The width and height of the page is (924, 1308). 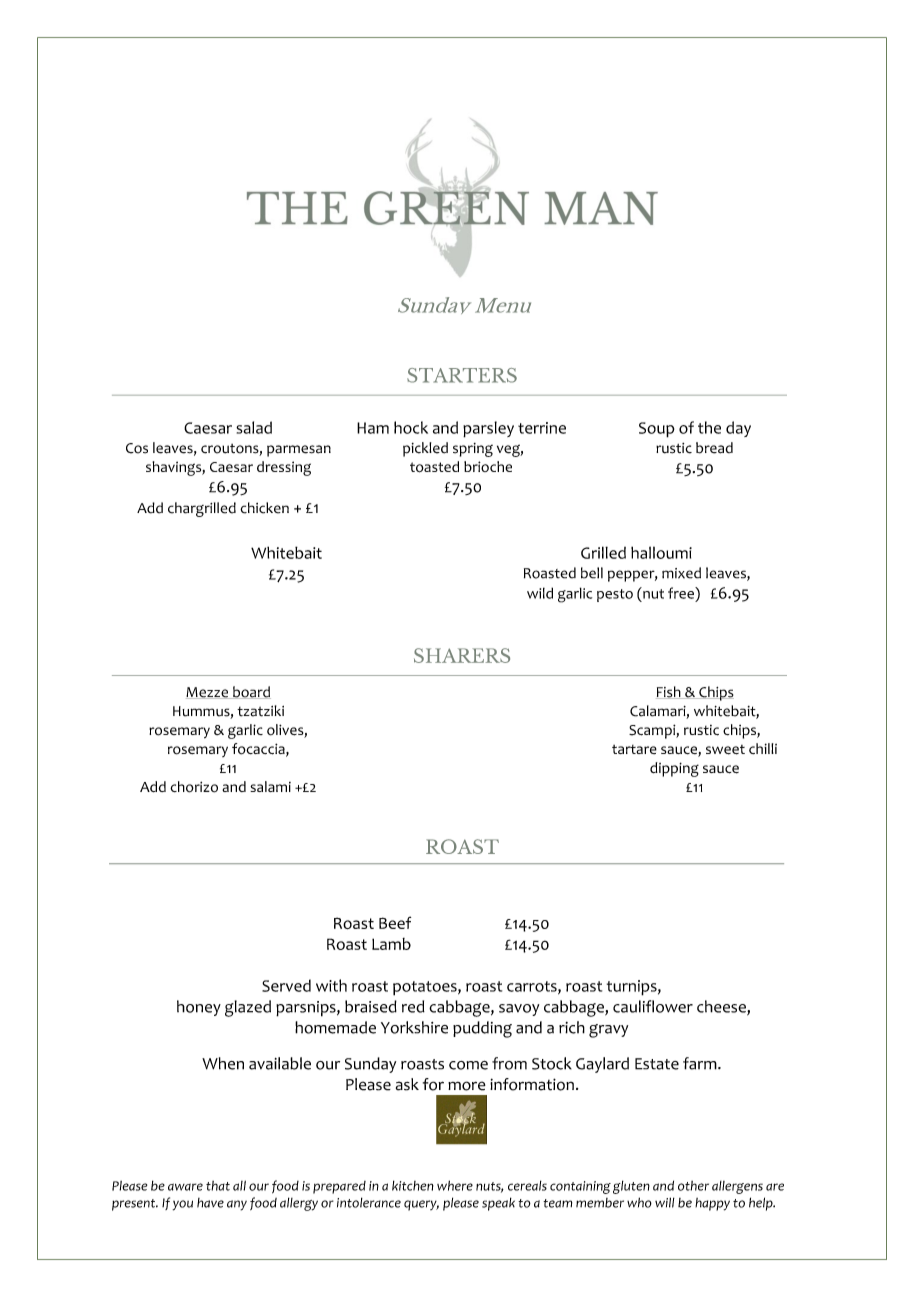 What do you see at coordinates (218, 1186) in the page?
I see `that` at bounding box center [218, 1186].
